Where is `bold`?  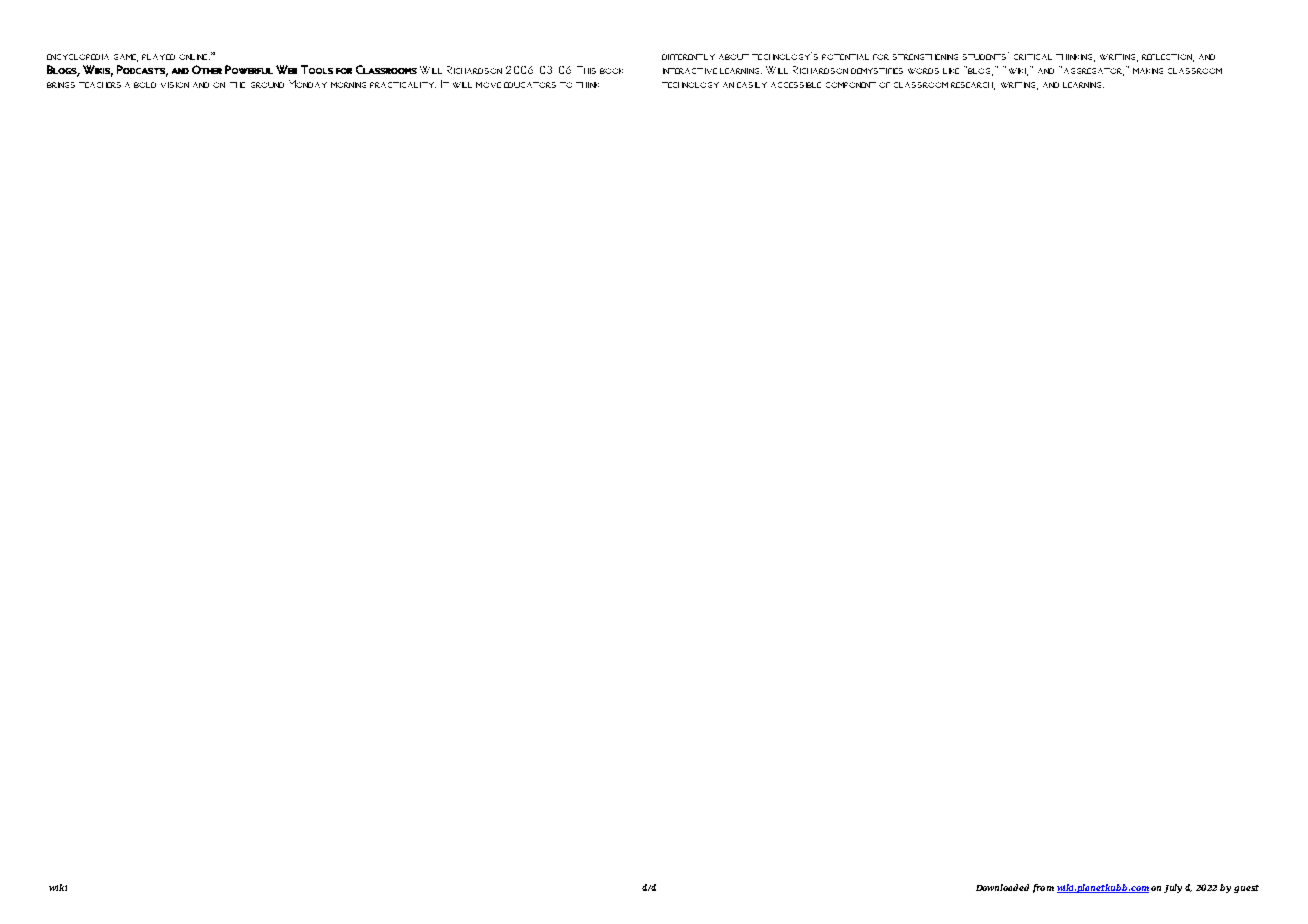 bold is located at coordinates (145, 85).
